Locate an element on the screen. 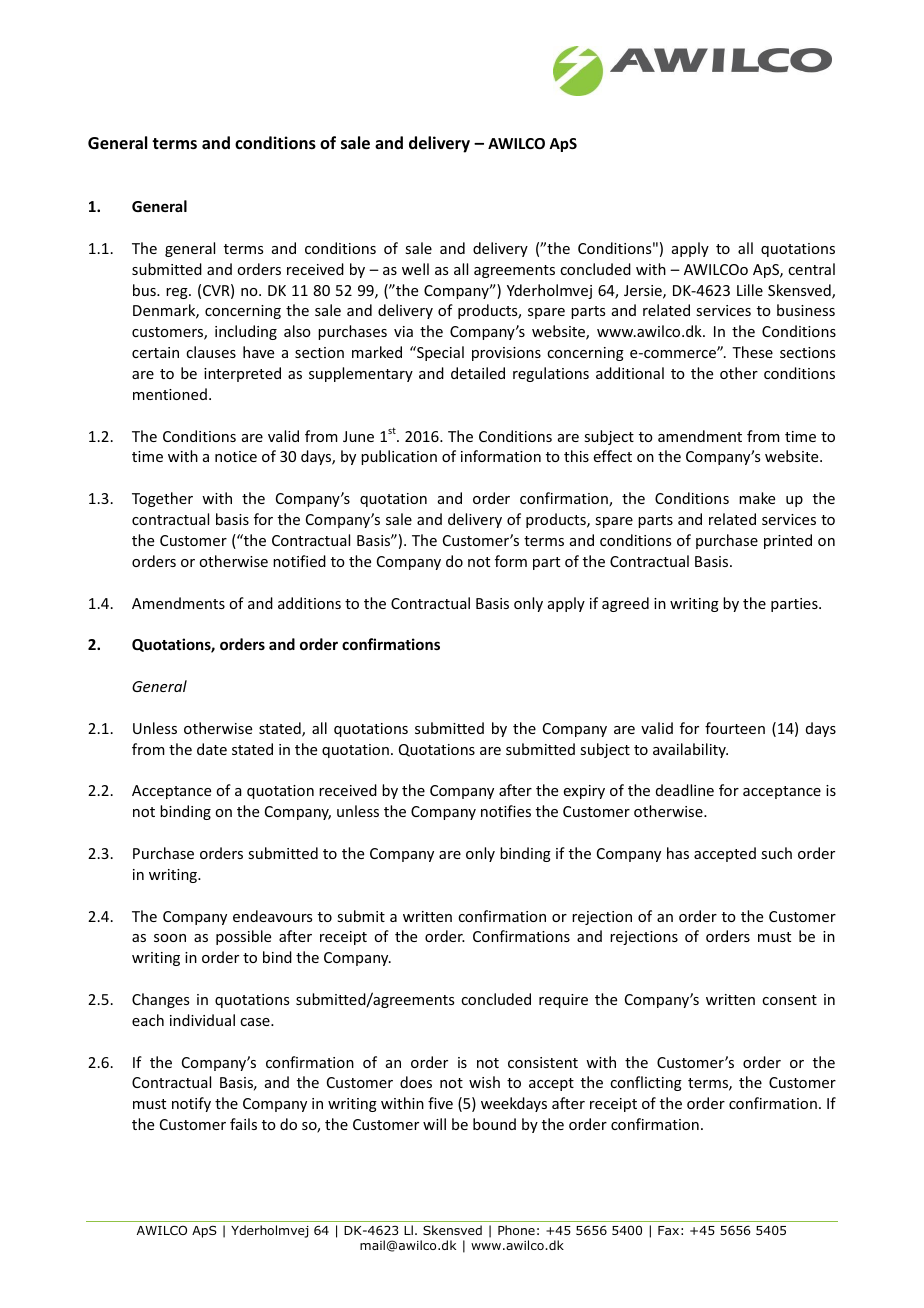 Image resolution: width=924 pixels, height=1308 pixels. make is located at coordinates (757, 498).
